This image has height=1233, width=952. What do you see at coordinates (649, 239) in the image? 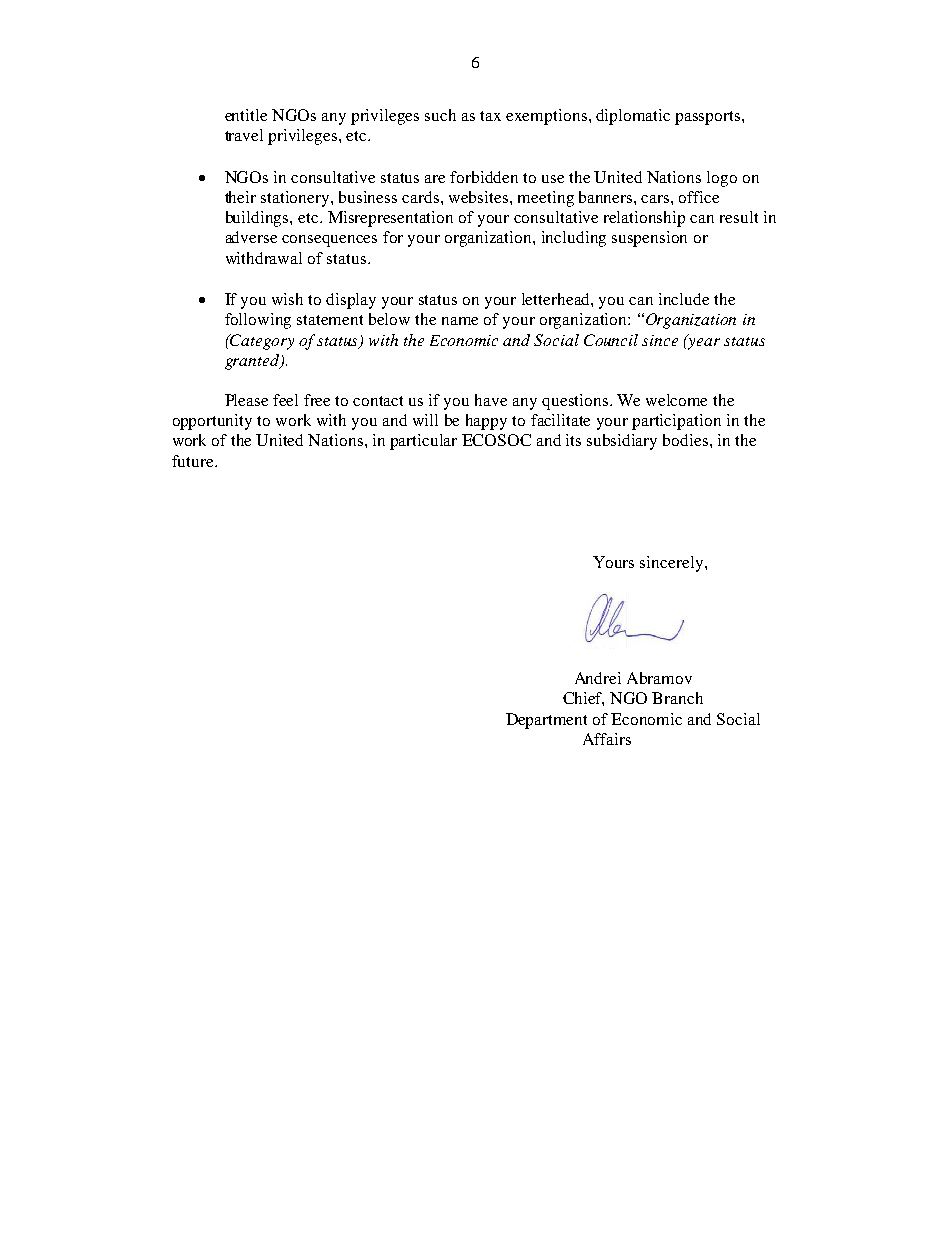
I see `suspension` at bounding box center [649, 239].
